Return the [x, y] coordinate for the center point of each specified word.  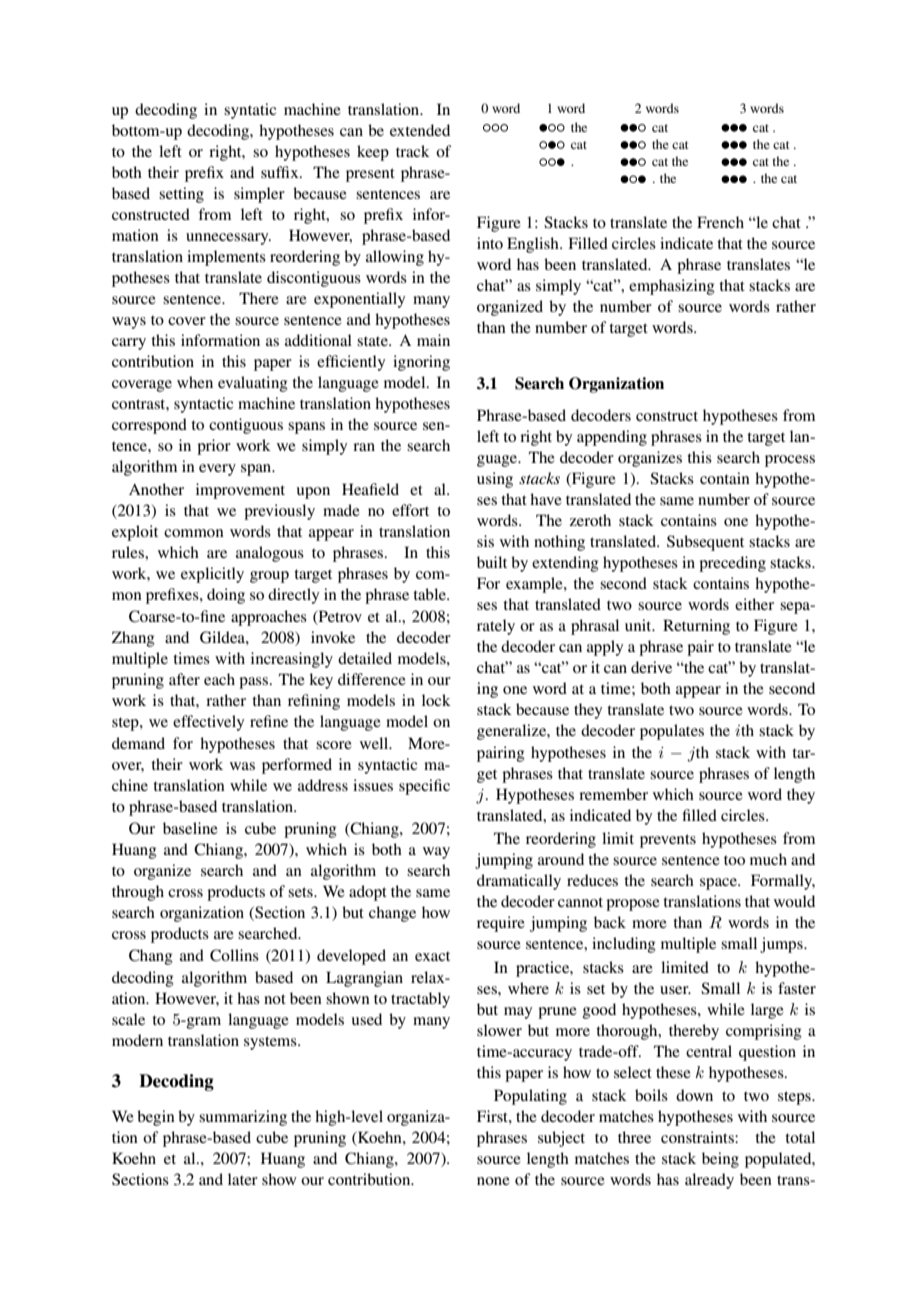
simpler [259, 195]
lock [436, 700]
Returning [696, 627]
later [243, 1179]
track [413, 151]
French [720, 222]
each [219, 679]
